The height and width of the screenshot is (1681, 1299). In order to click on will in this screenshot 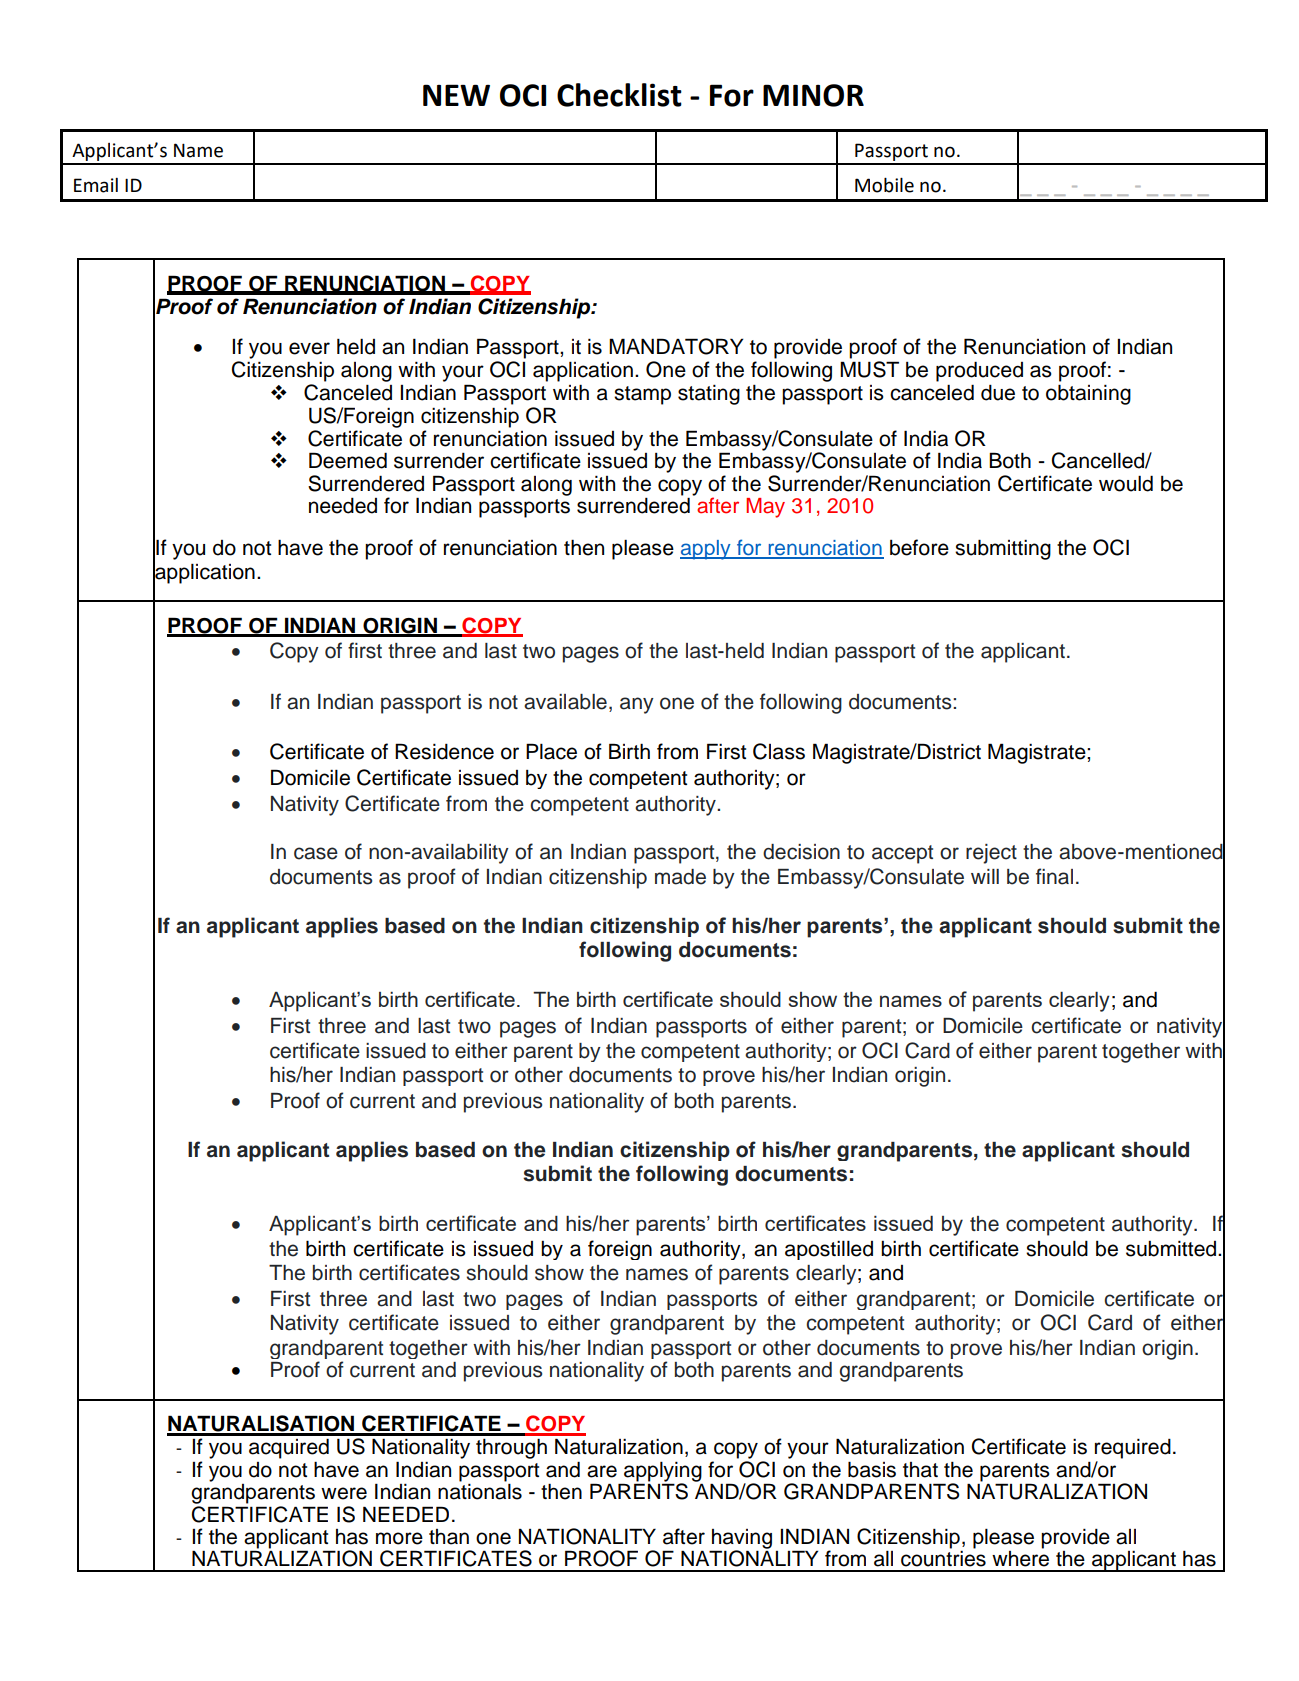, I will do `click(985, 876)`.
